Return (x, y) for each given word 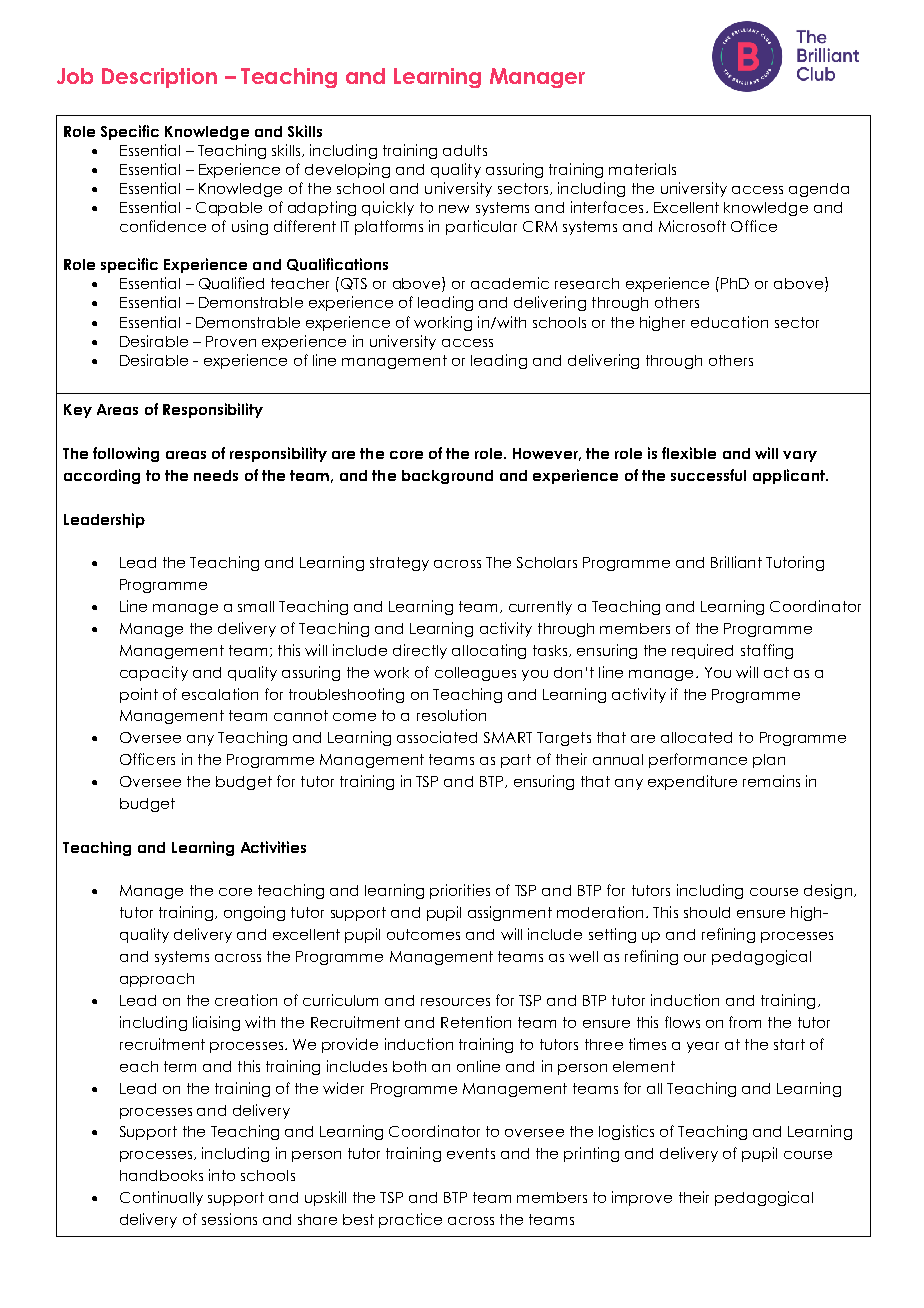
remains (771, 781)
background (447, 477)
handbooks (161, 1175)
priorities (460, 891)
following (126, 454)
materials (642, 169)
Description (159, 78)
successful (708, 475)
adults (465, 150)
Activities (273, 847)
